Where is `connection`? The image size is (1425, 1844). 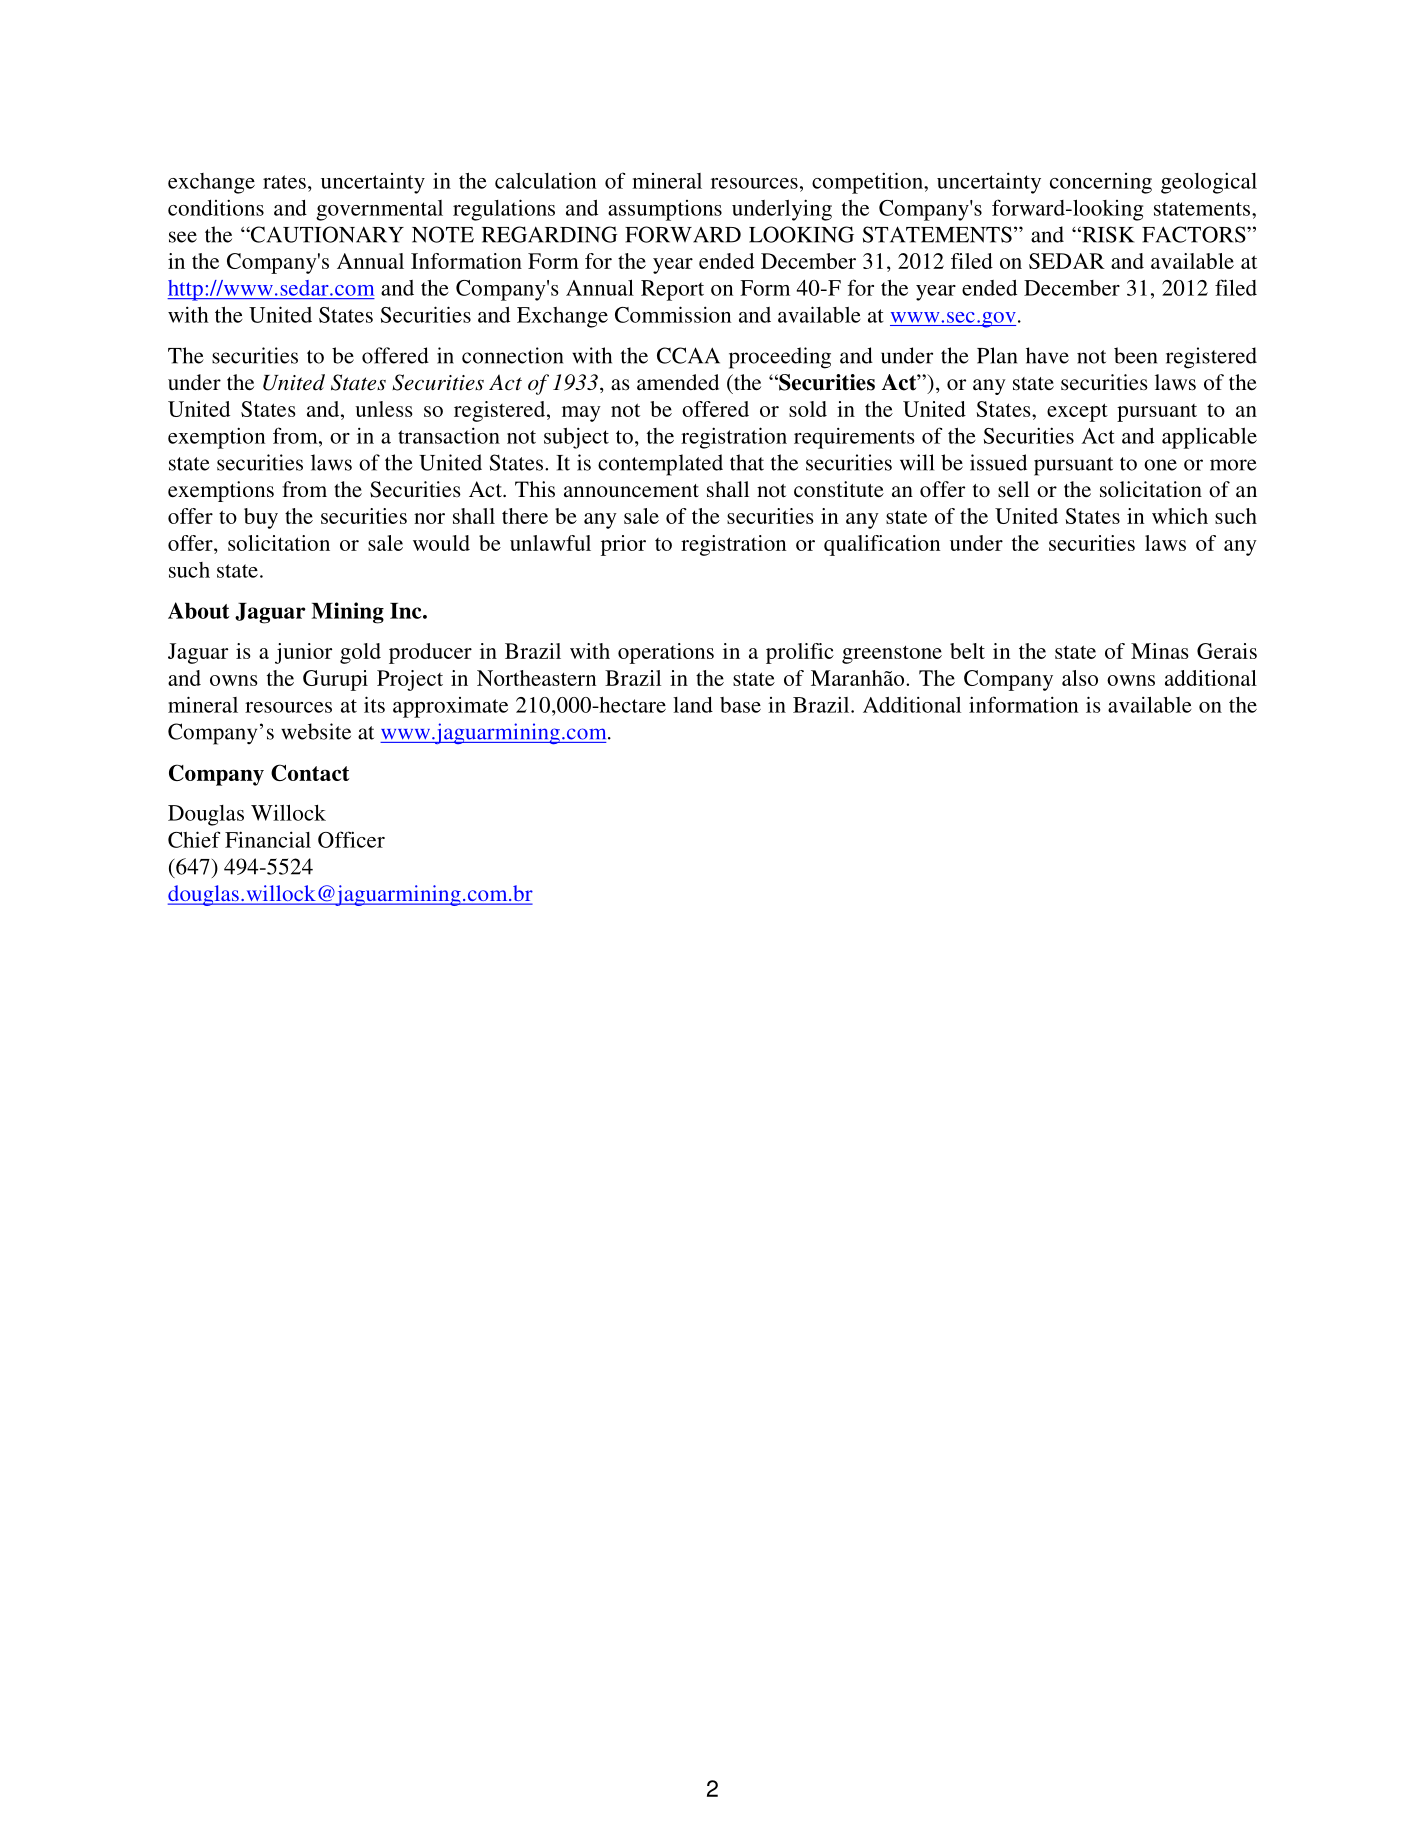
connection is located at coordinates (512, 355).
